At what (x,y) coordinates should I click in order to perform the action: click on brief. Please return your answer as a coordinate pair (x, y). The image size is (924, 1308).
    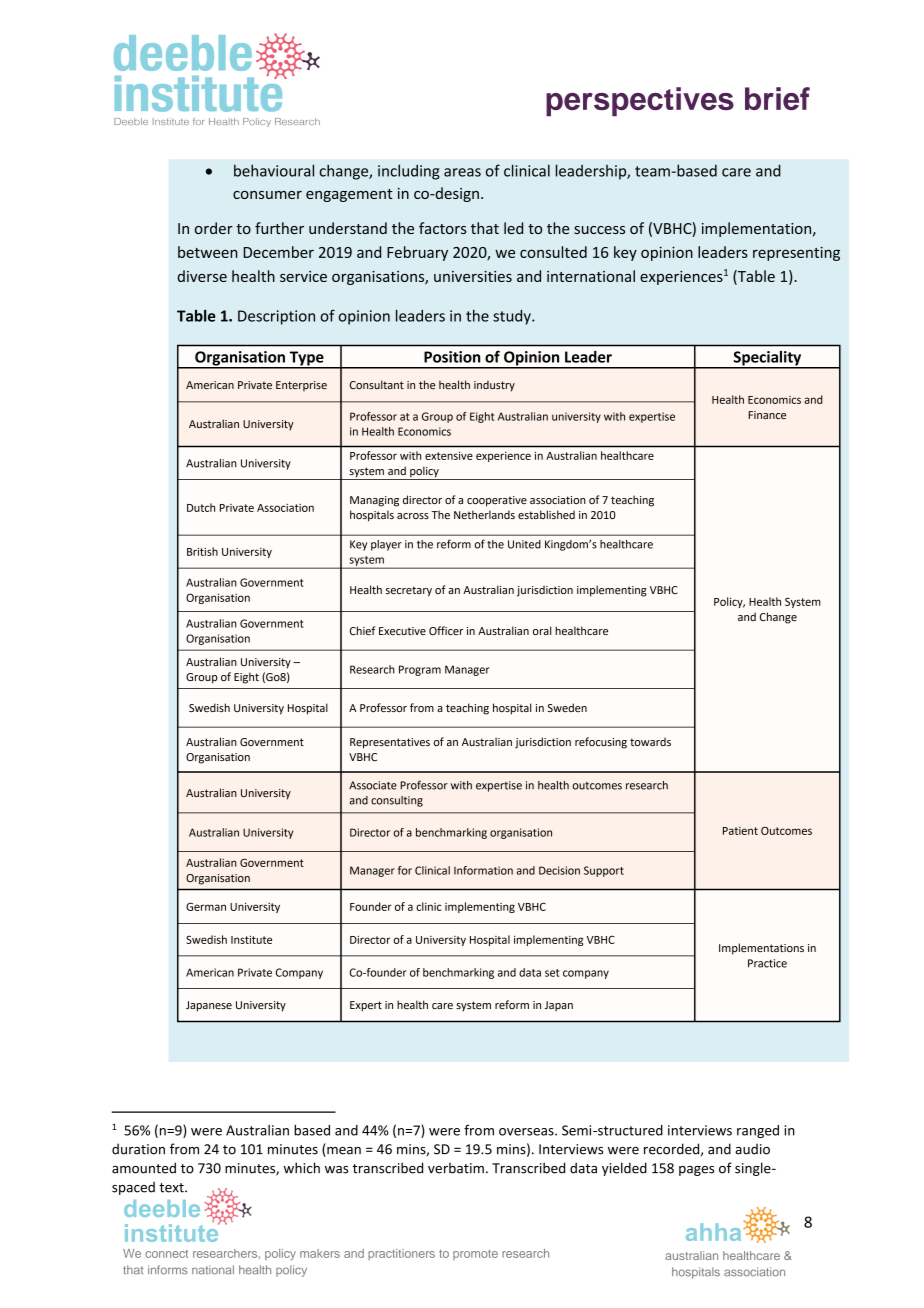
    Looking at the image, I should click on (777, 98).
